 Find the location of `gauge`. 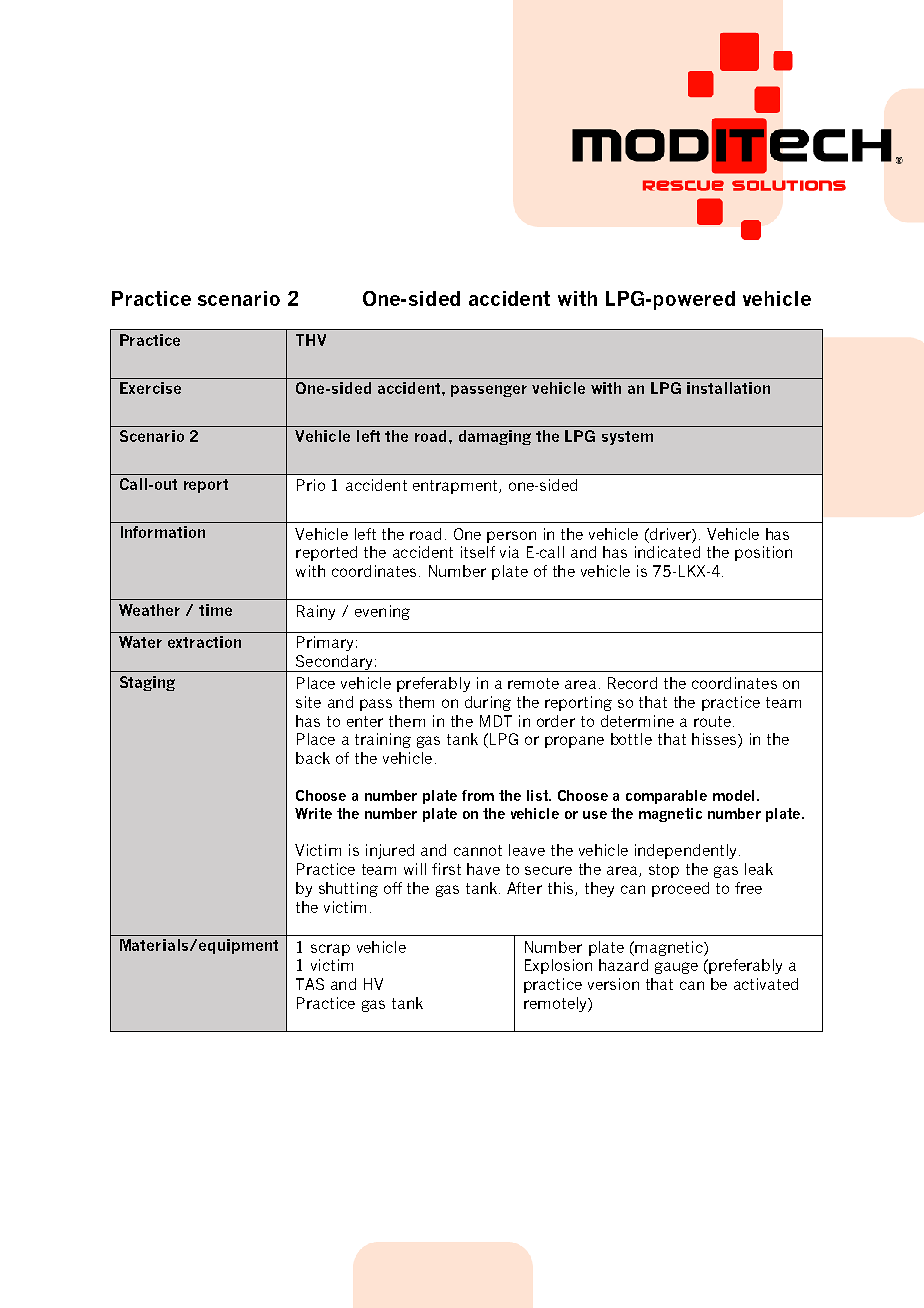

gauge is located at coordinates (676, 968).
